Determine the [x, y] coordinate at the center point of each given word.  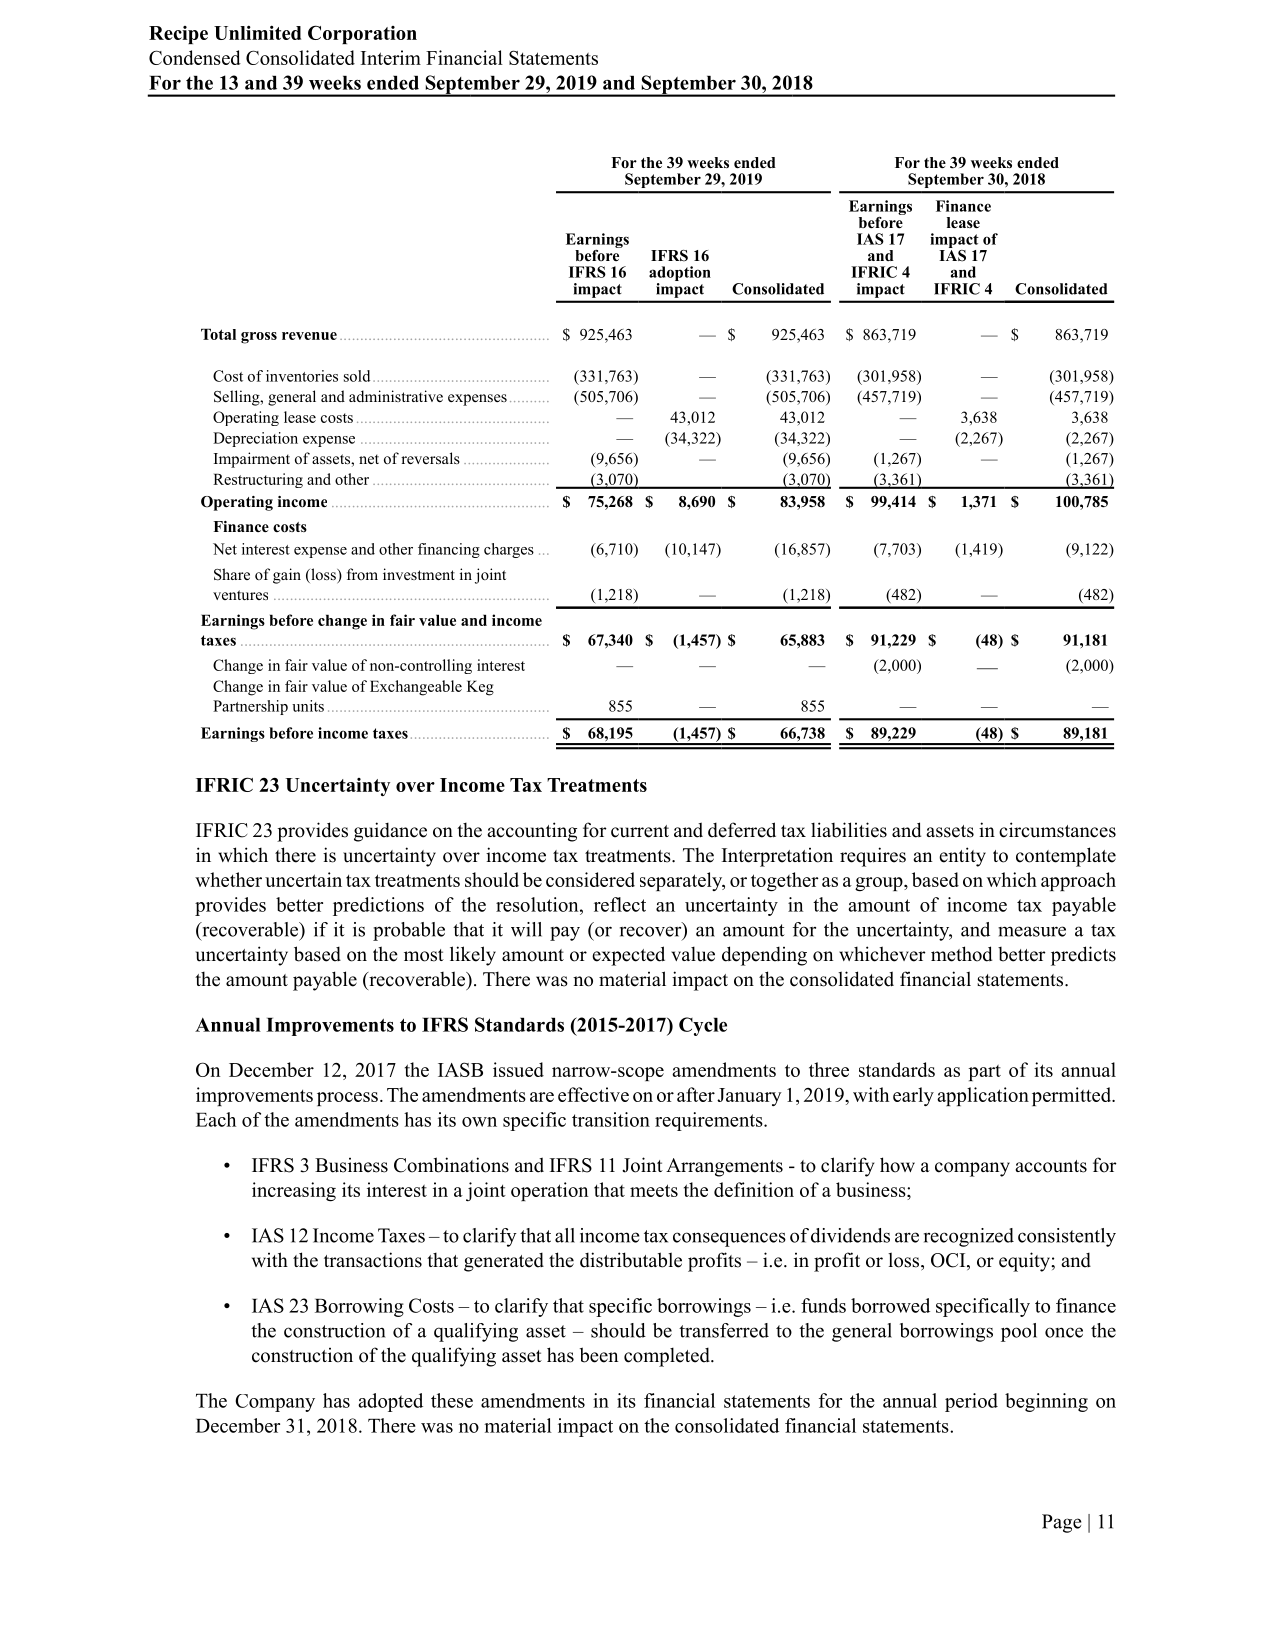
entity [962, 857]
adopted [390, 1402]
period [971, 1402]
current [640, 831]
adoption [680, 275]
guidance [390, 832]
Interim [391, 57]
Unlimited [257, 32]
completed [668, 1357]
